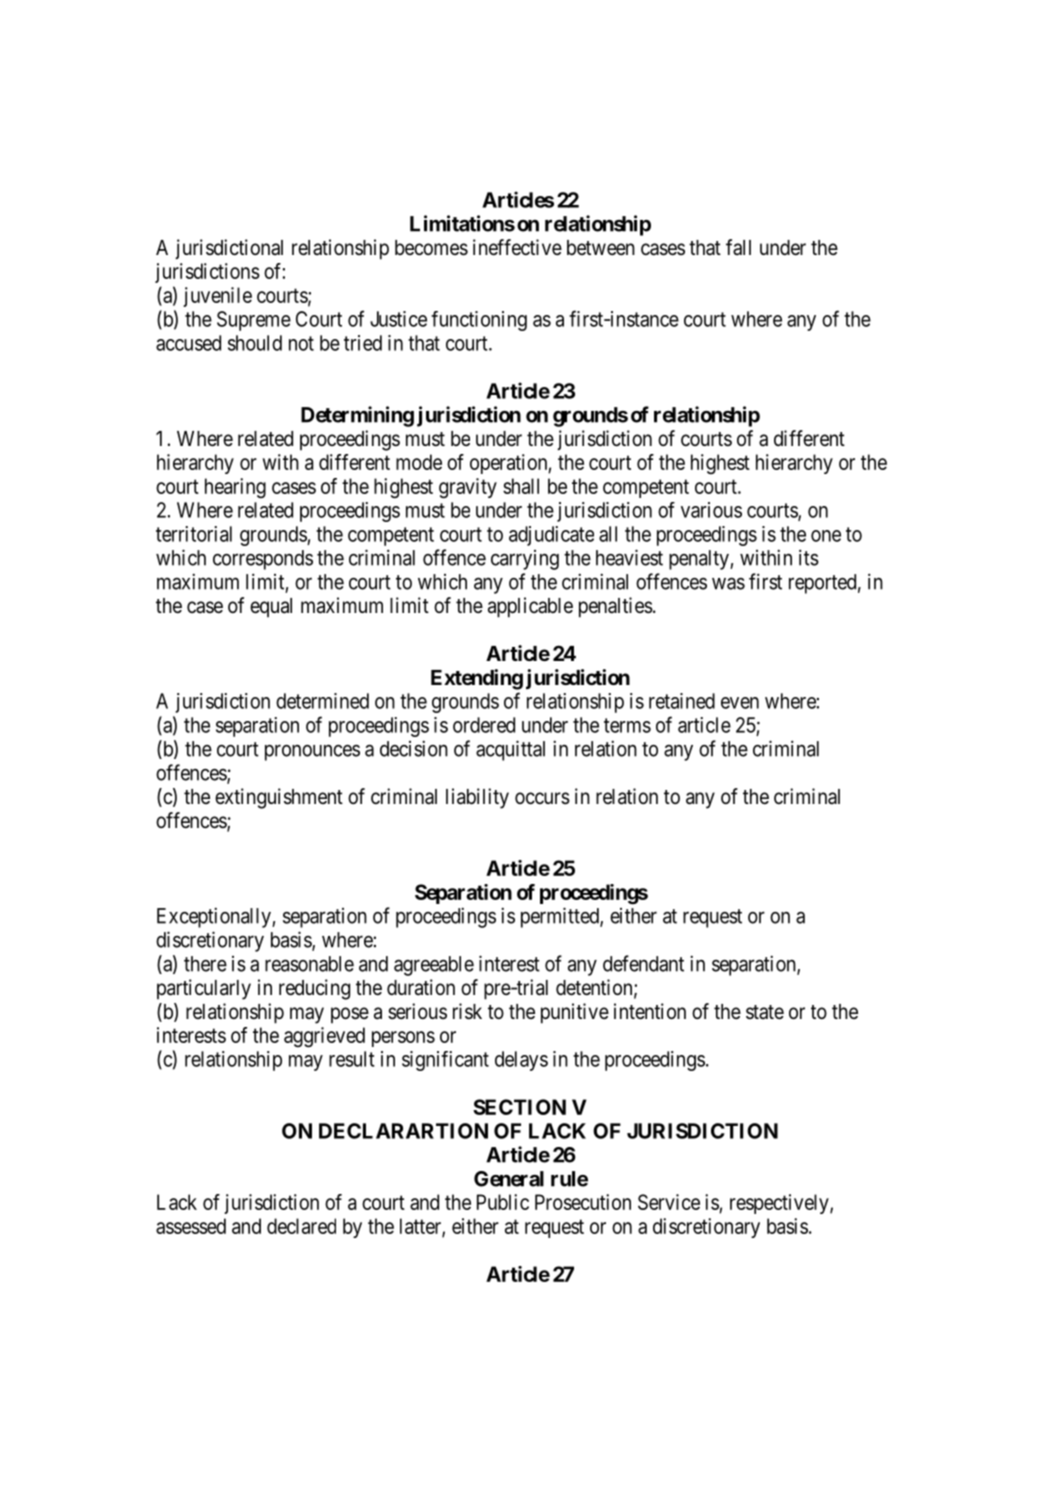  What do you see at coordinates (740, 703) in the document?
I see `even` at bounding box center [740, 703].
